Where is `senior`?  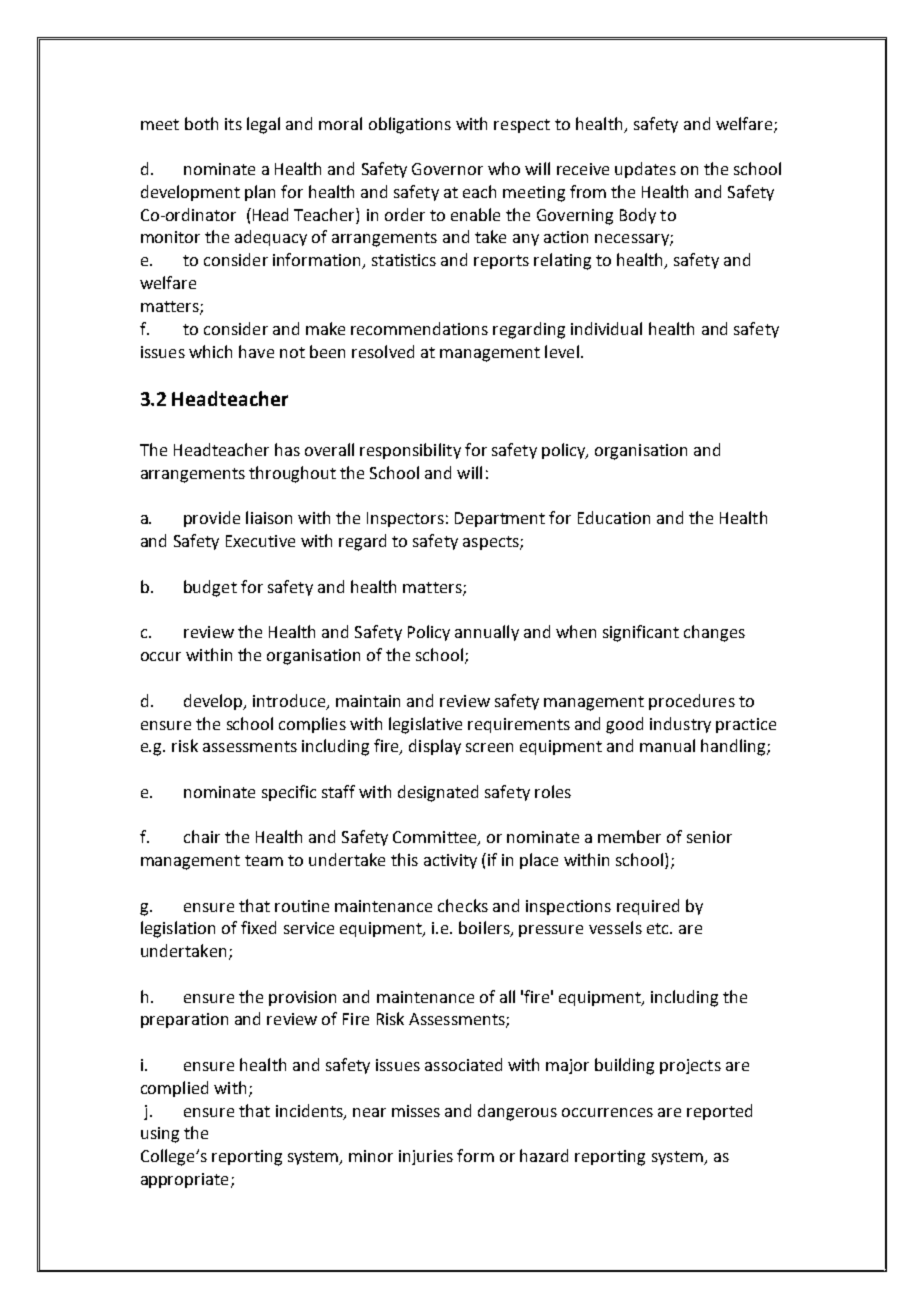 senior is located at coordinates (709, 837).
